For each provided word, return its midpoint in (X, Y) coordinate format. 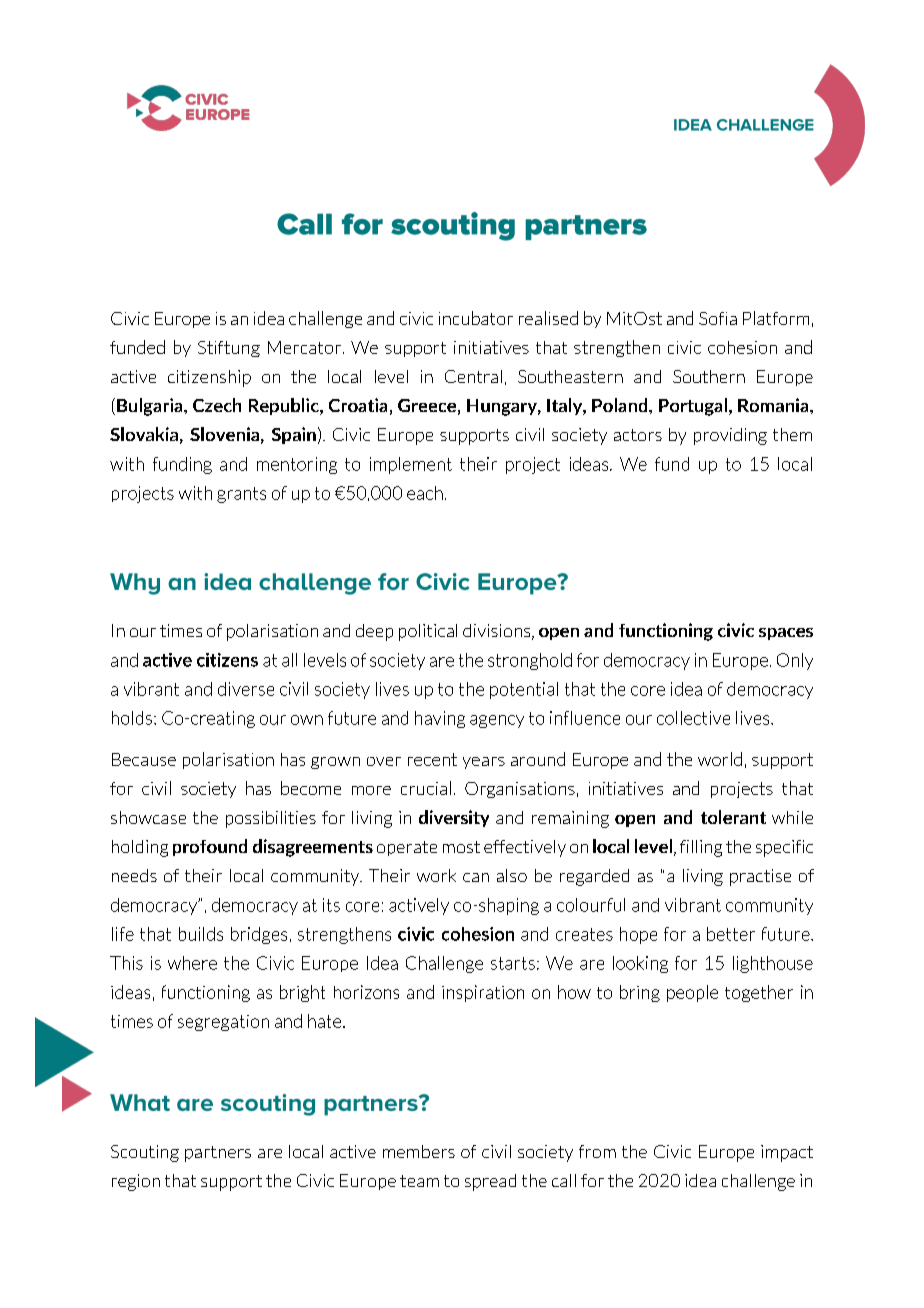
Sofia (718, 318)
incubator (476, 318)
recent (432, 759)
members (419, 1151)
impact (787, 1153)
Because (144, 759)
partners (218, 1154)
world (720, 759)
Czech (217, 405)
